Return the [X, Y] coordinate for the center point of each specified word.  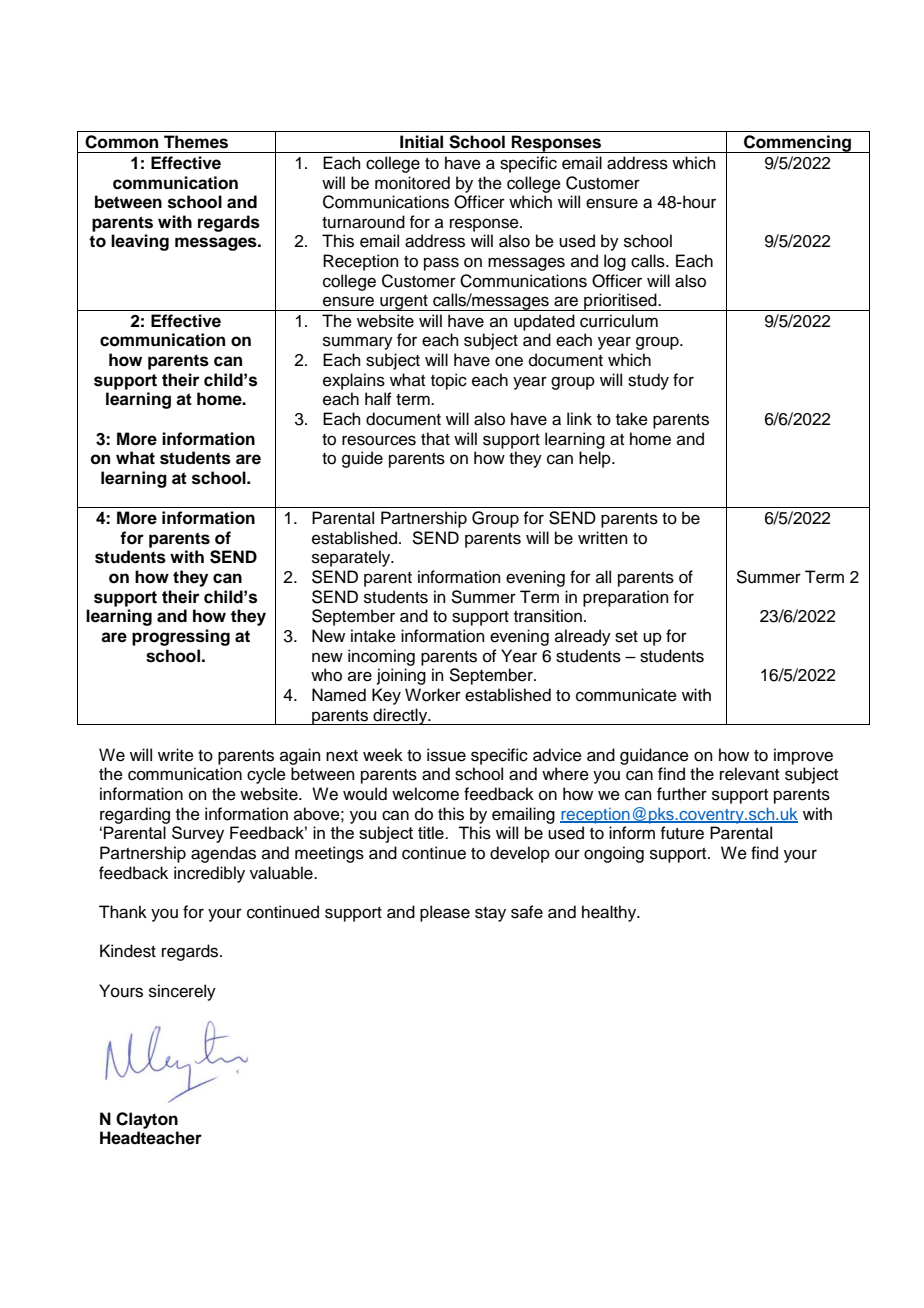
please [445, 913]
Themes [196, 142]
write [176, 755]
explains [354, 381]
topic [449, 381]
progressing [181, 637]
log [615, 262]
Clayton [147, 1120]
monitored [412, 183]
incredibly [209, 874]
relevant [749, 774]
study [648, 381]
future [682, 833]
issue [446, 755]
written [603, 538]
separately [352, 558]
